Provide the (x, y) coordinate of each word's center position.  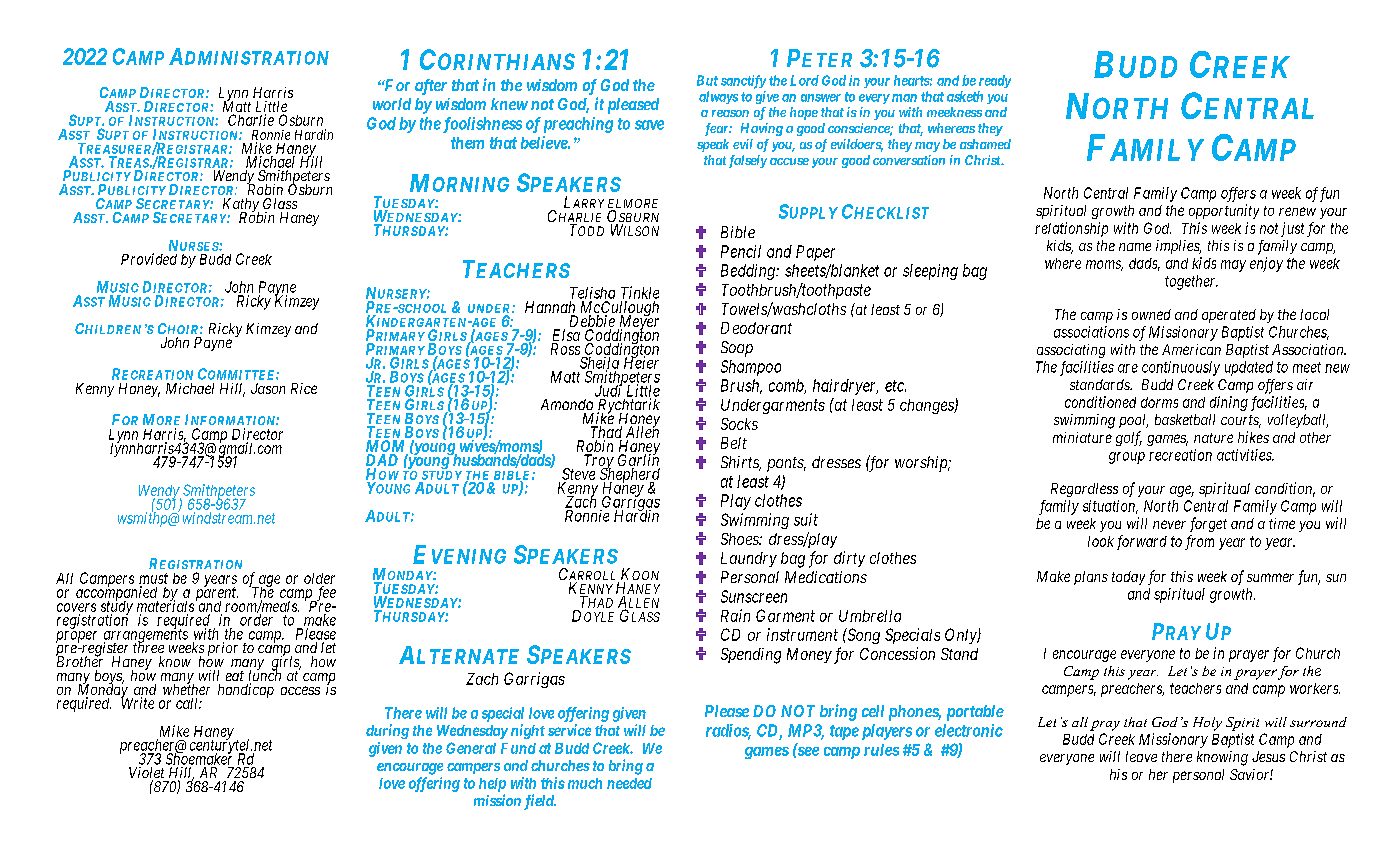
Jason (268, 388)
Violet (146, 774)
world (392, 104)
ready (995, 81)
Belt (734, 443)
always (718, 97)
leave (1141, 756)
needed (629, 783)
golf (1129, 438)
